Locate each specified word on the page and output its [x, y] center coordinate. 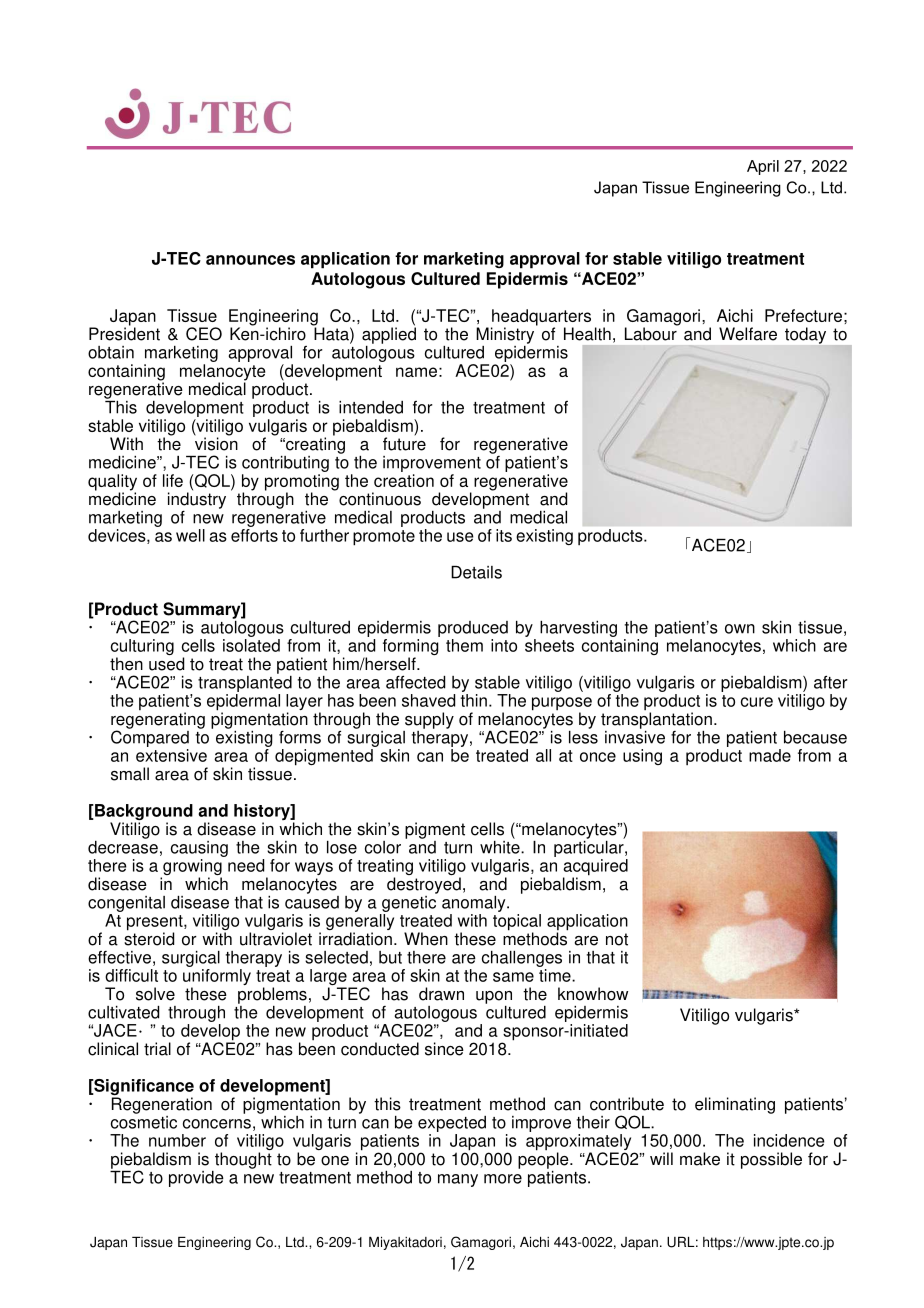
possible [771, 1160]
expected [452, 1124]
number [177, 1140]
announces [250, 260]
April [763, 167]
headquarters [541, 318]
